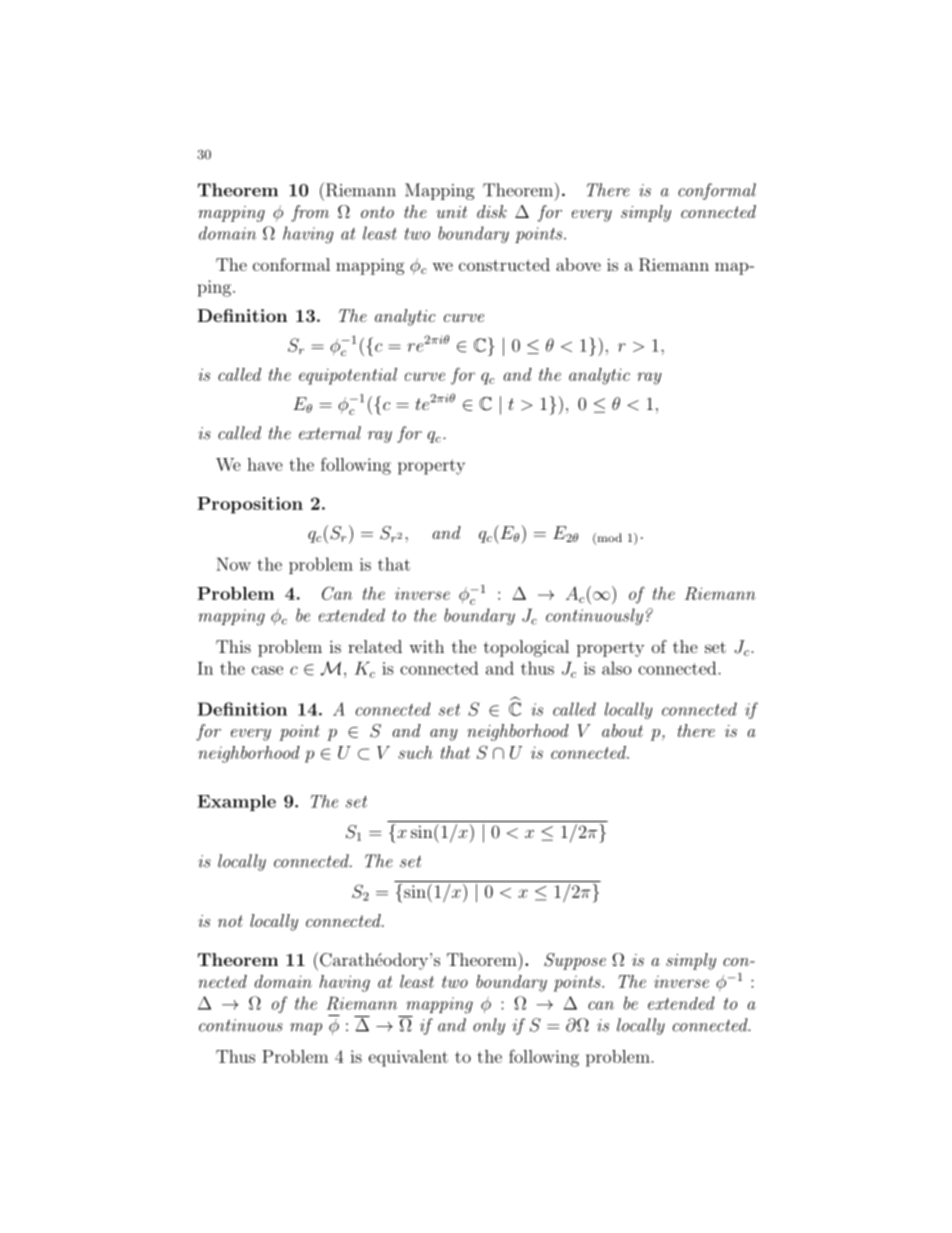 This screenshot has height=1233, width=952. Describe the element at coordinates (408, 1058) in the screenshot. I see `equivalent` at that location.
